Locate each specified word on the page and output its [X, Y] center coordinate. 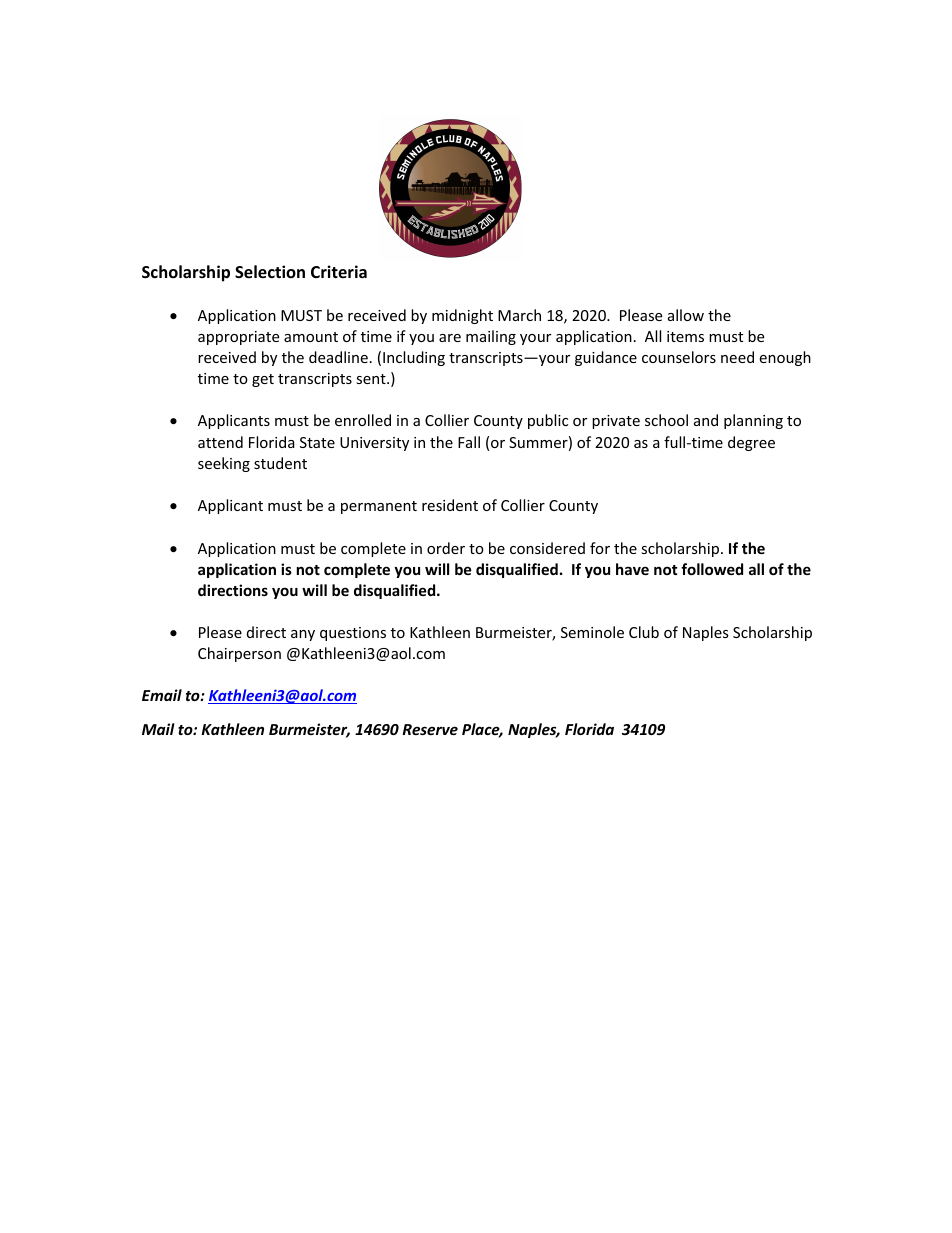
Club [644, 632]
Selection [270, 272]
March [519, 315]
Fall [469, 442]
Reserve [430, 729]
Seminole [592, 632]
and [706, 420]
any [303, 635]
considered [547, 548]
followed [712, 569]
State [317, 442]
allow [686, 315]
